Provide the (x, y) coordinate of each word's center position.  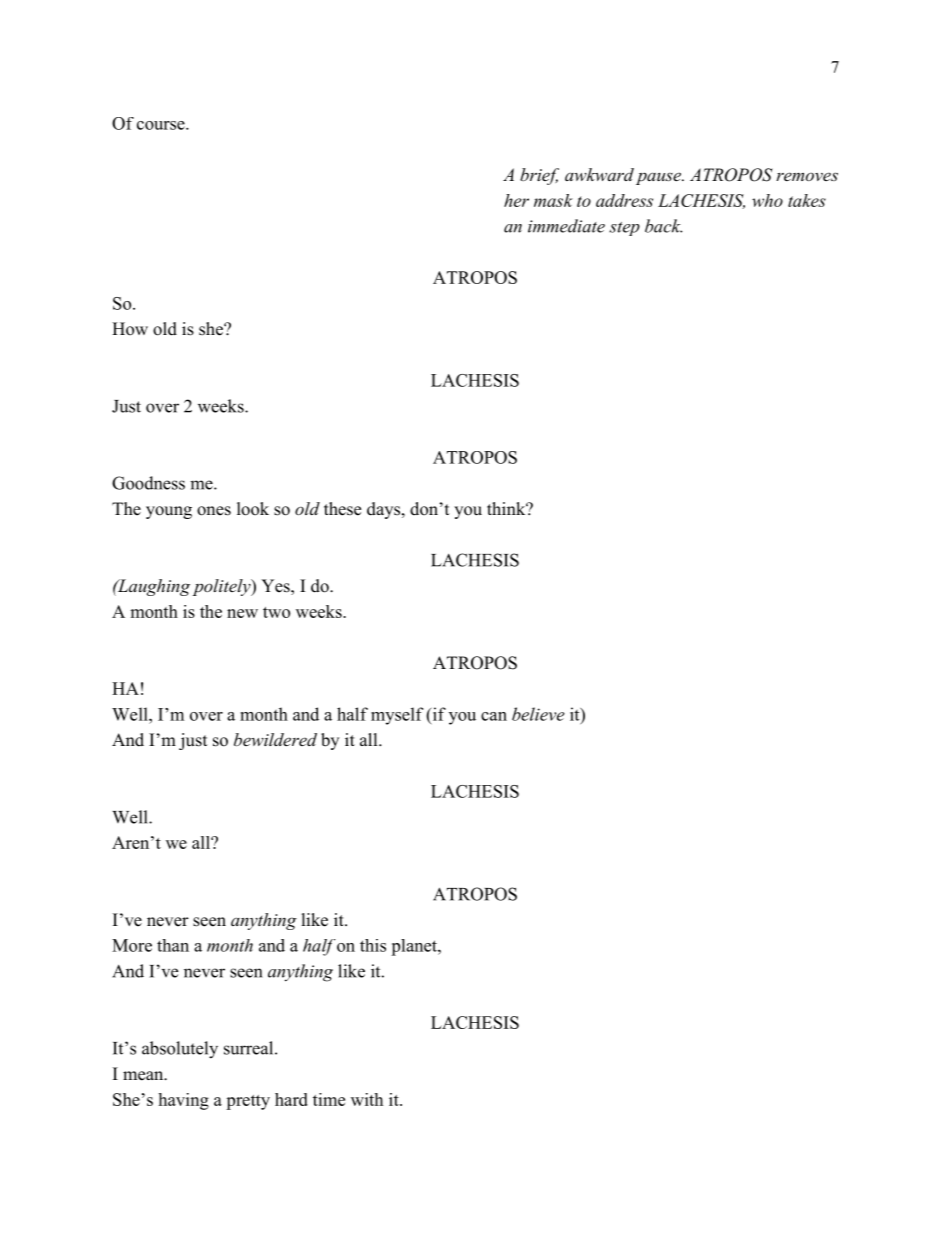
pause (659, 178)
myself (397, 716)
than (173, 945)
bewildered (275, 739)
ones (214, 511)
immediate (566, 226)
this (373, 945)
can (494, 716)
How (130, 329)
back (663, 226)
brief (539, 176)
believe (538, 714)
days (385, 510)
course (162, 125)
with (367, 1099)
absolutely (180, 1050)
